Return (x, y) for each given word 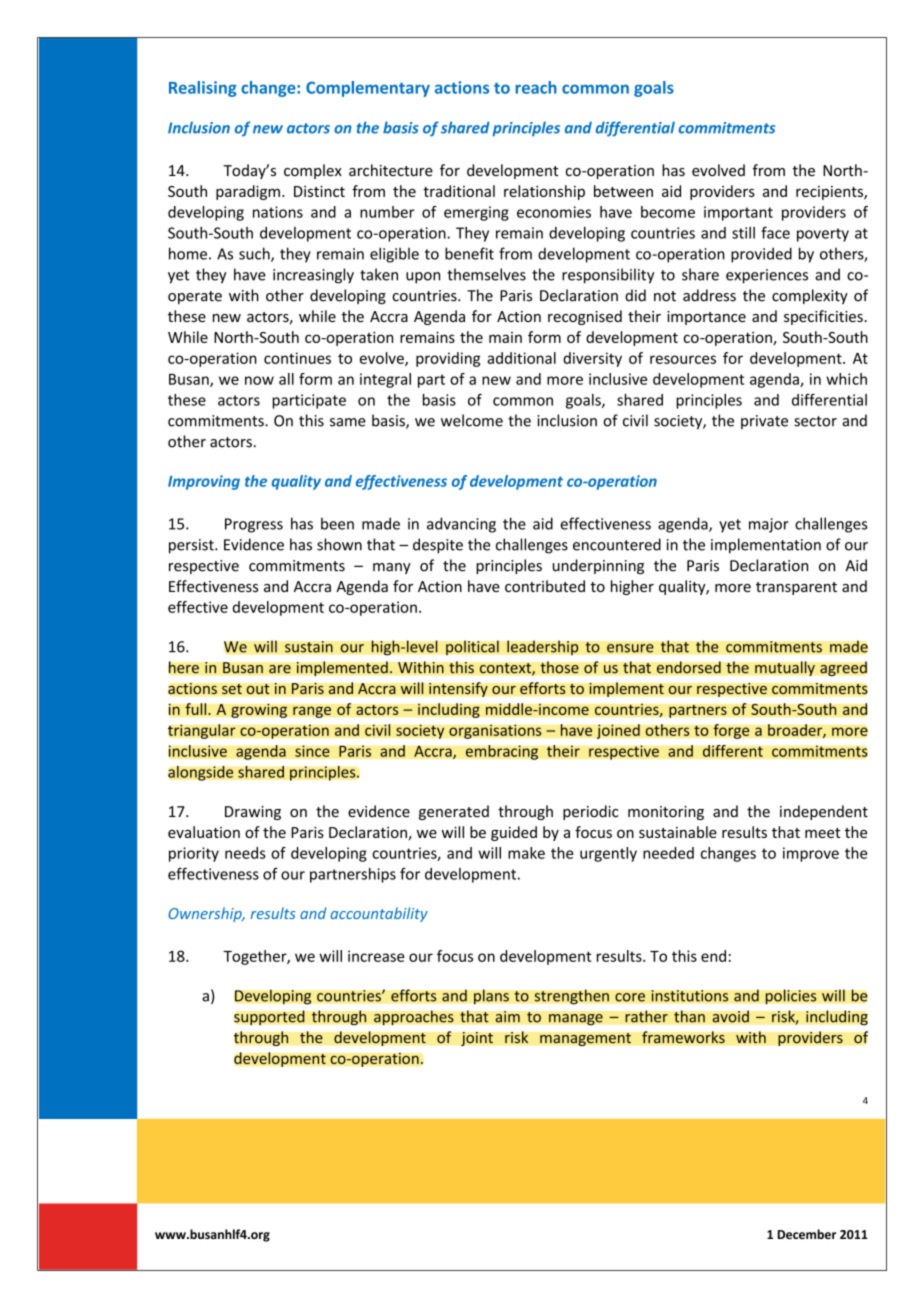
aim (507, 1017)
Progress (254, 525)
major (769, 525)
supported (269, 1017)
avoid (730, 1016)
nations (278, 212)
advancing (461, 525)
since (312, 751)
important (738, 213)
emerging (476, 213)
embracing (502, 752)
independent (824, 812)
